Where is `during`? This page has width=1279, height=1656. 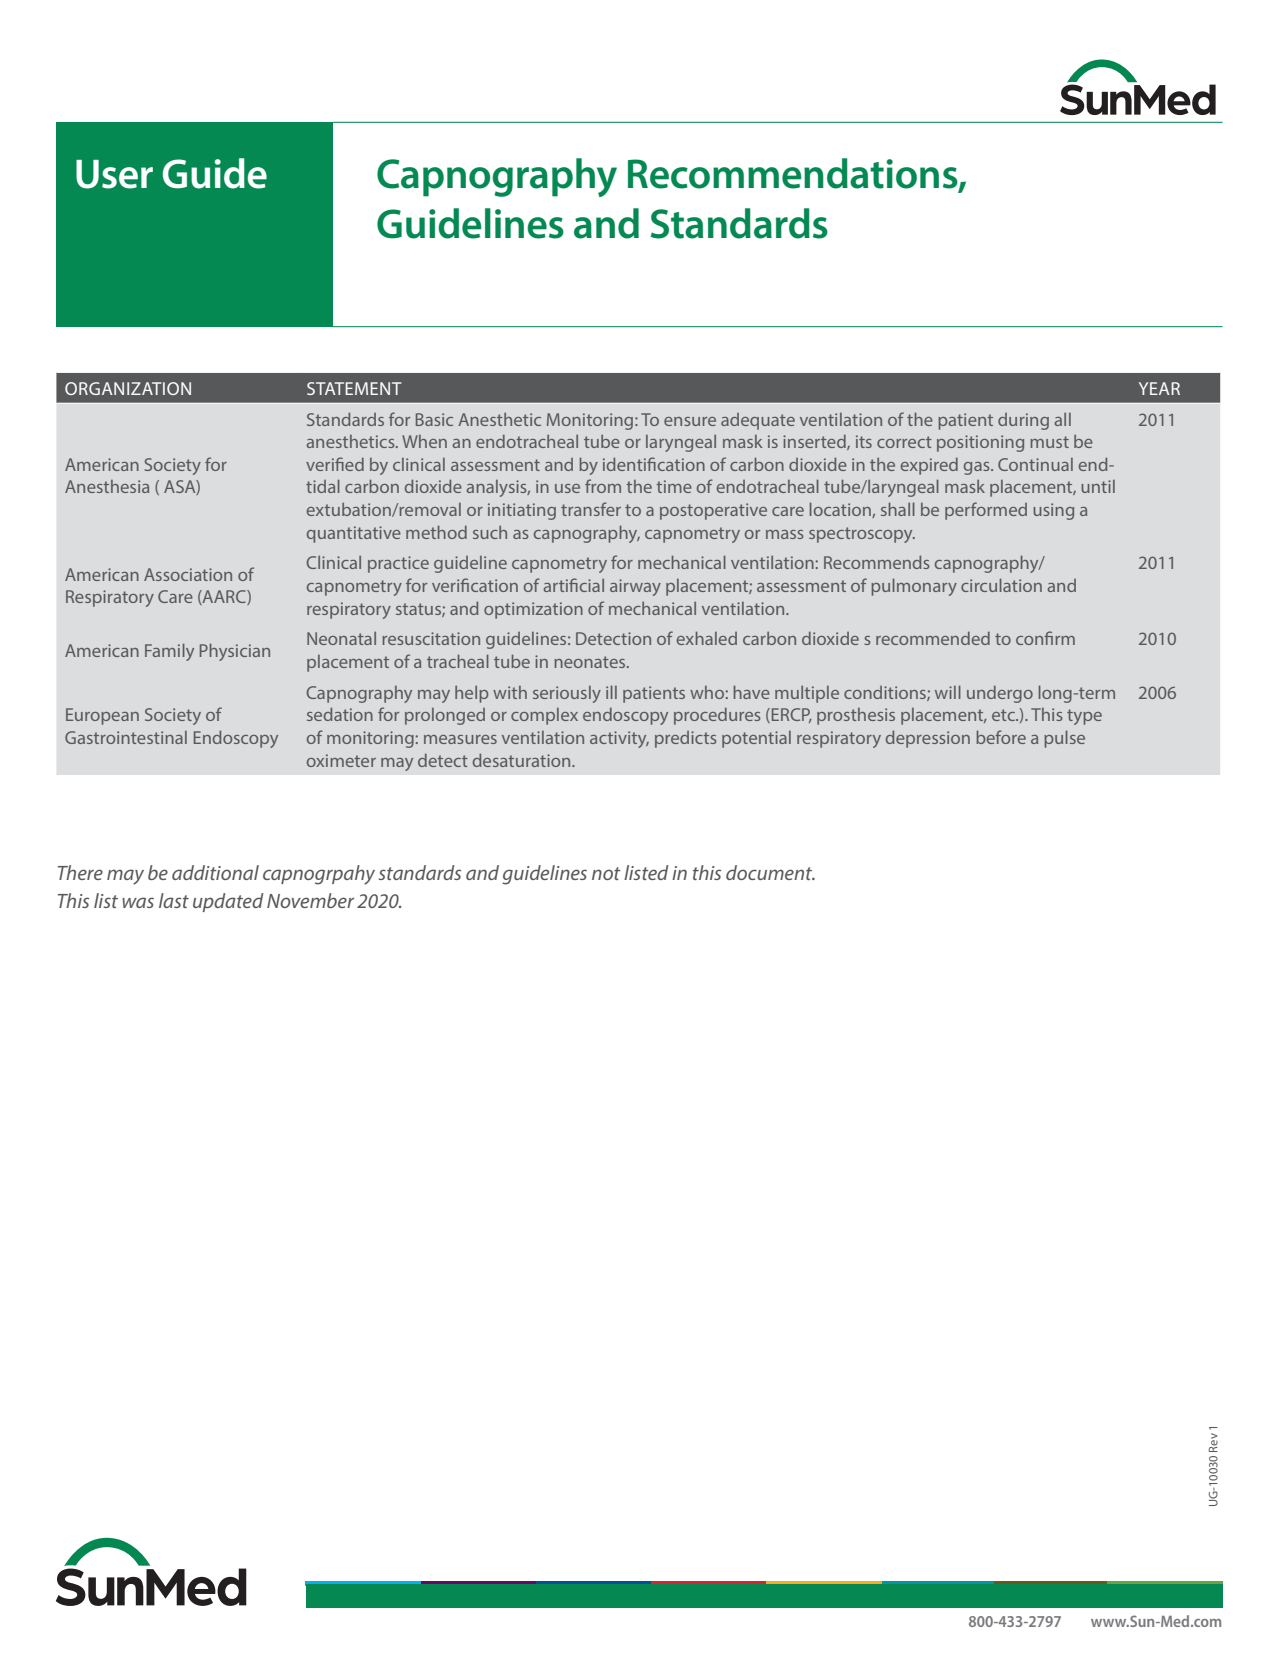
during is located at coordinates (1023, 421).
